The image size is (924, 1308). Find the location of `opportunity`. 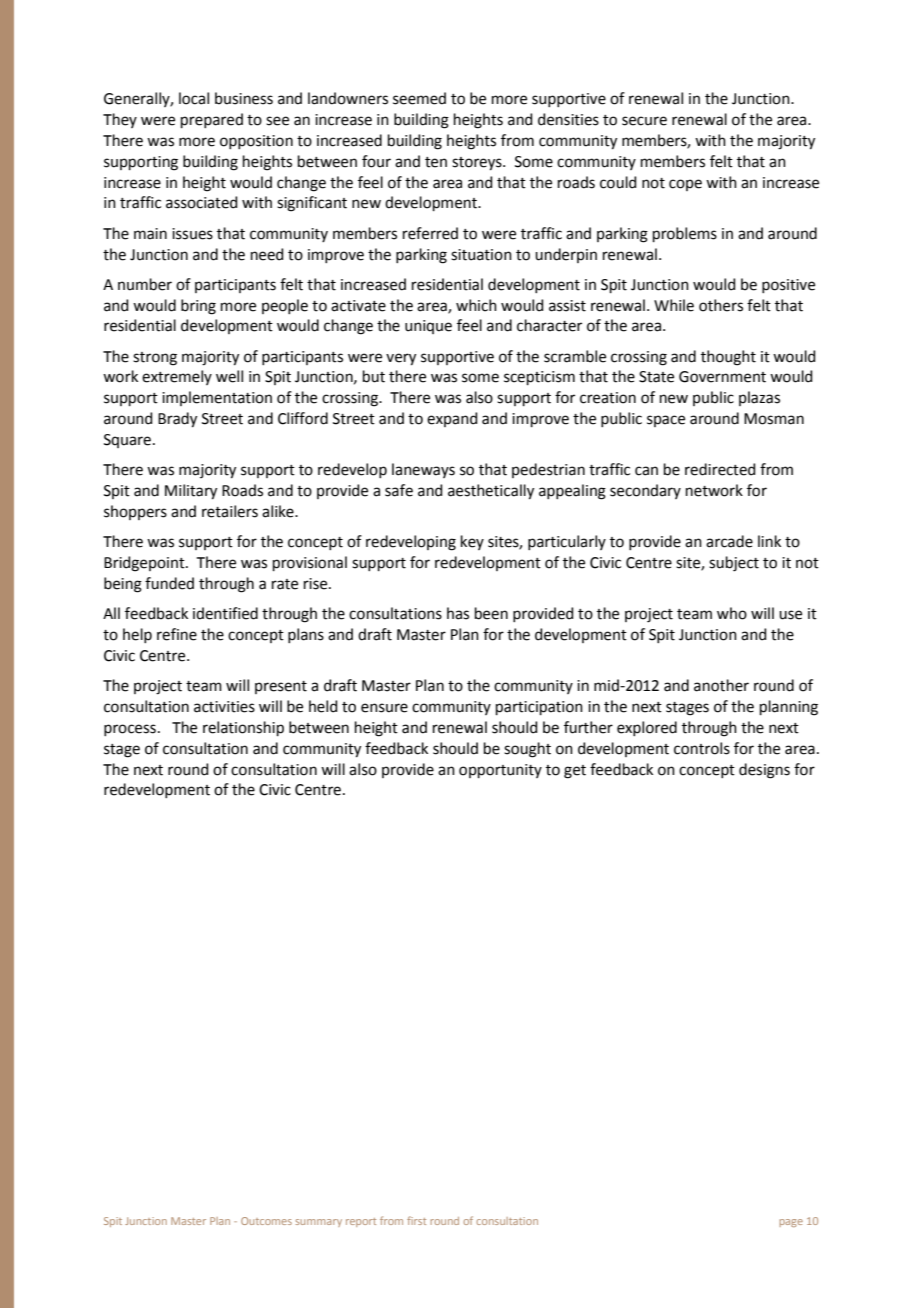

opportunity is located at coordinates (500, 771).
